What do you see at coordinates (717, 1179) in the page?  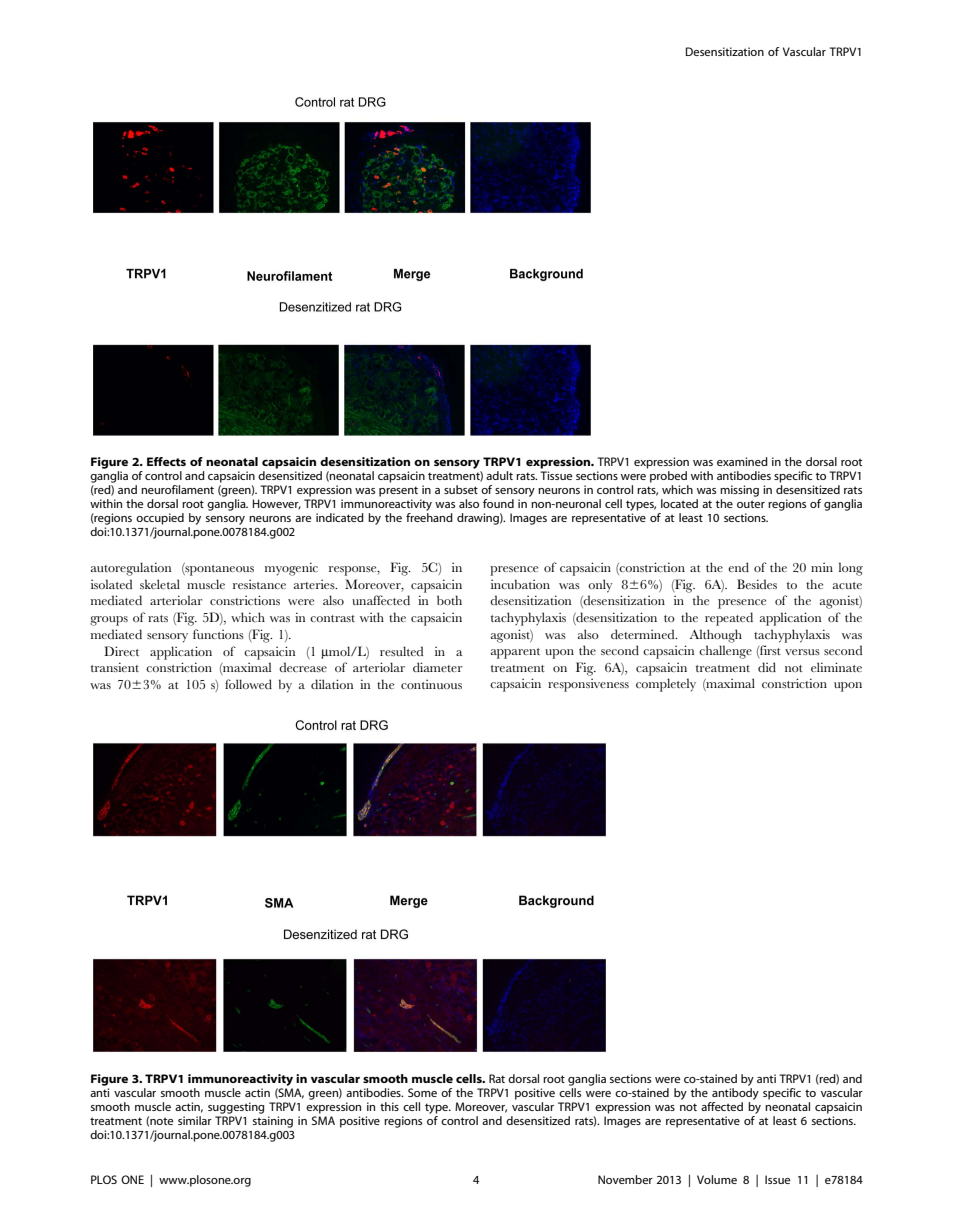 I see `Volume` at bounding box center [717, 1179].
